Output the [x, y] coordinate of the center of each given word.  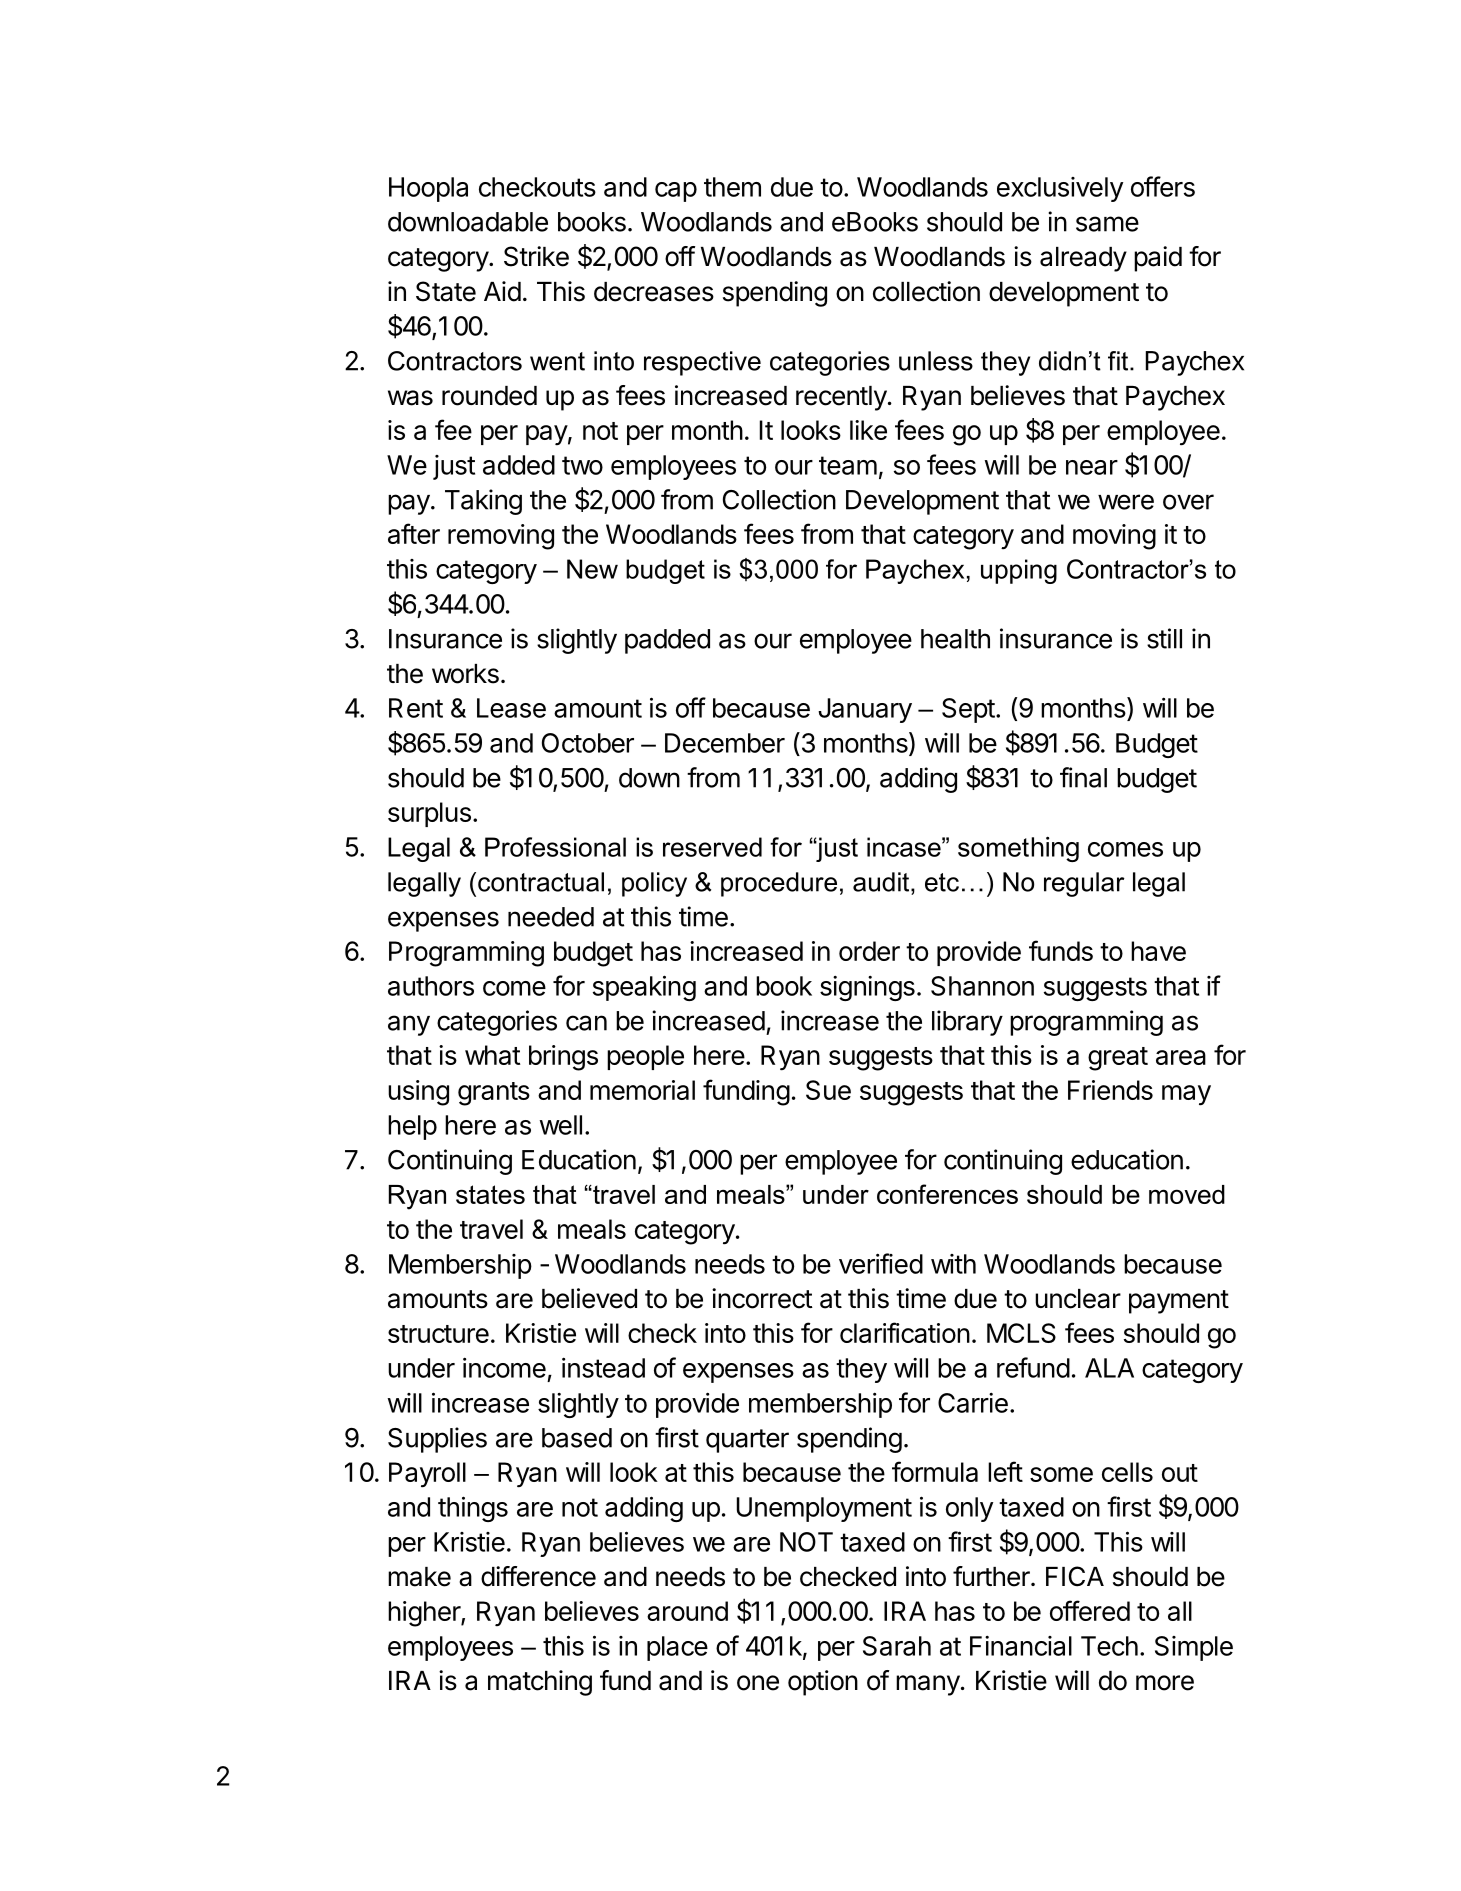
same [1107, 224]
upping [1019, 571]
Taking [483, 502]
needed [551, 917]
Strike [536, 256]
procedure [779, 884]
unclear [1078, 1299]
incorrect [762, 1298]
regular [1084, 884]
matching [540, 1683]
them [732, 187]
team [848, 465]
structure [438, 1334]
